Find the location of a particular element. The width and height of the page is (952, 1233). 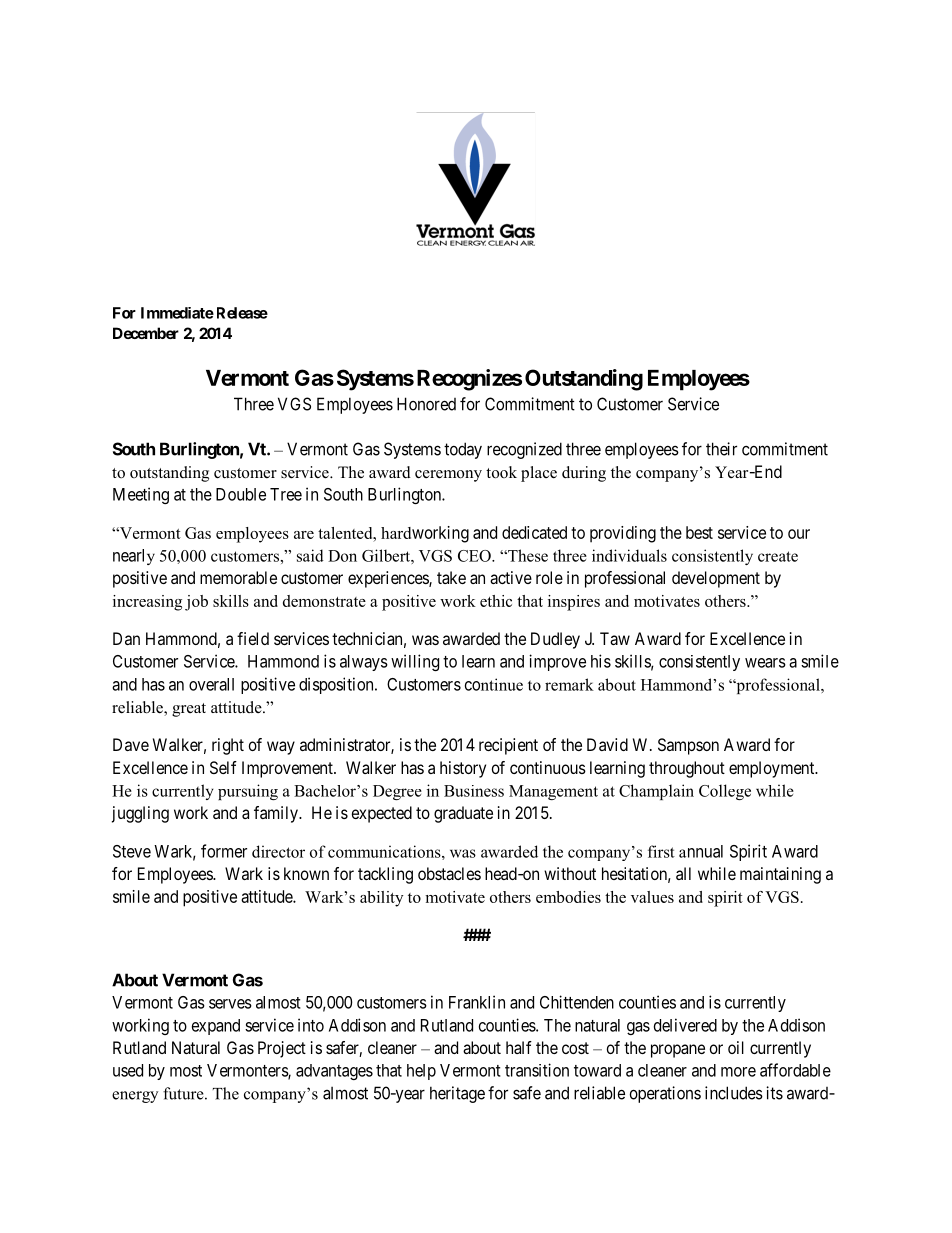

used is located at coordinates (128, 1070).
